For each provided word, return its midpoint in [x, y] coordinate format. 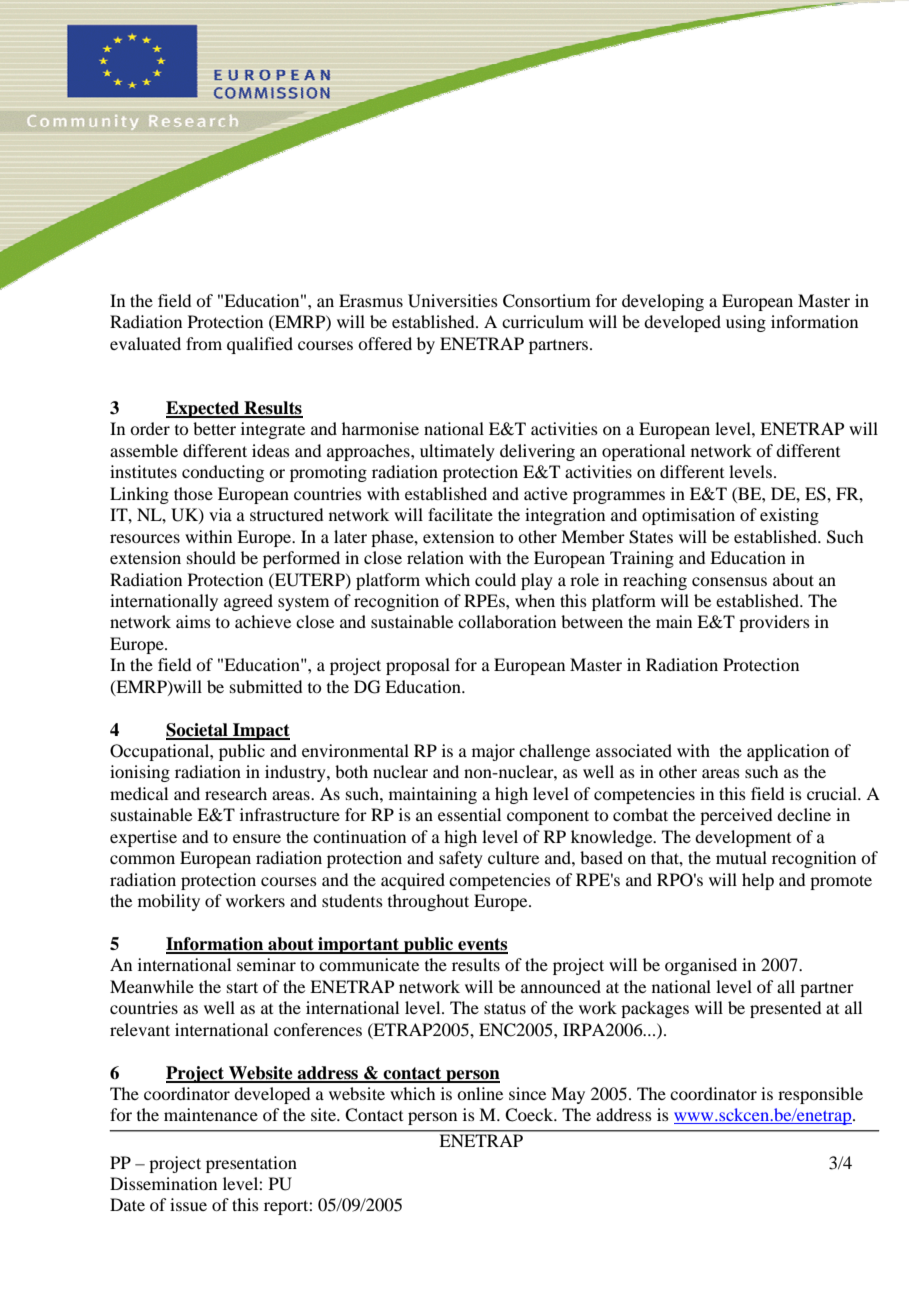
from [204, 343]
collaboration [507, 621]
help [758, 881]
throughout [428, 902]
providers [774, 623]
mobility [169, 902]
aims [193, 621]
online [480, 1093]
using [746, 323]
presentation [251, 1164]
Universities [453, 301]
